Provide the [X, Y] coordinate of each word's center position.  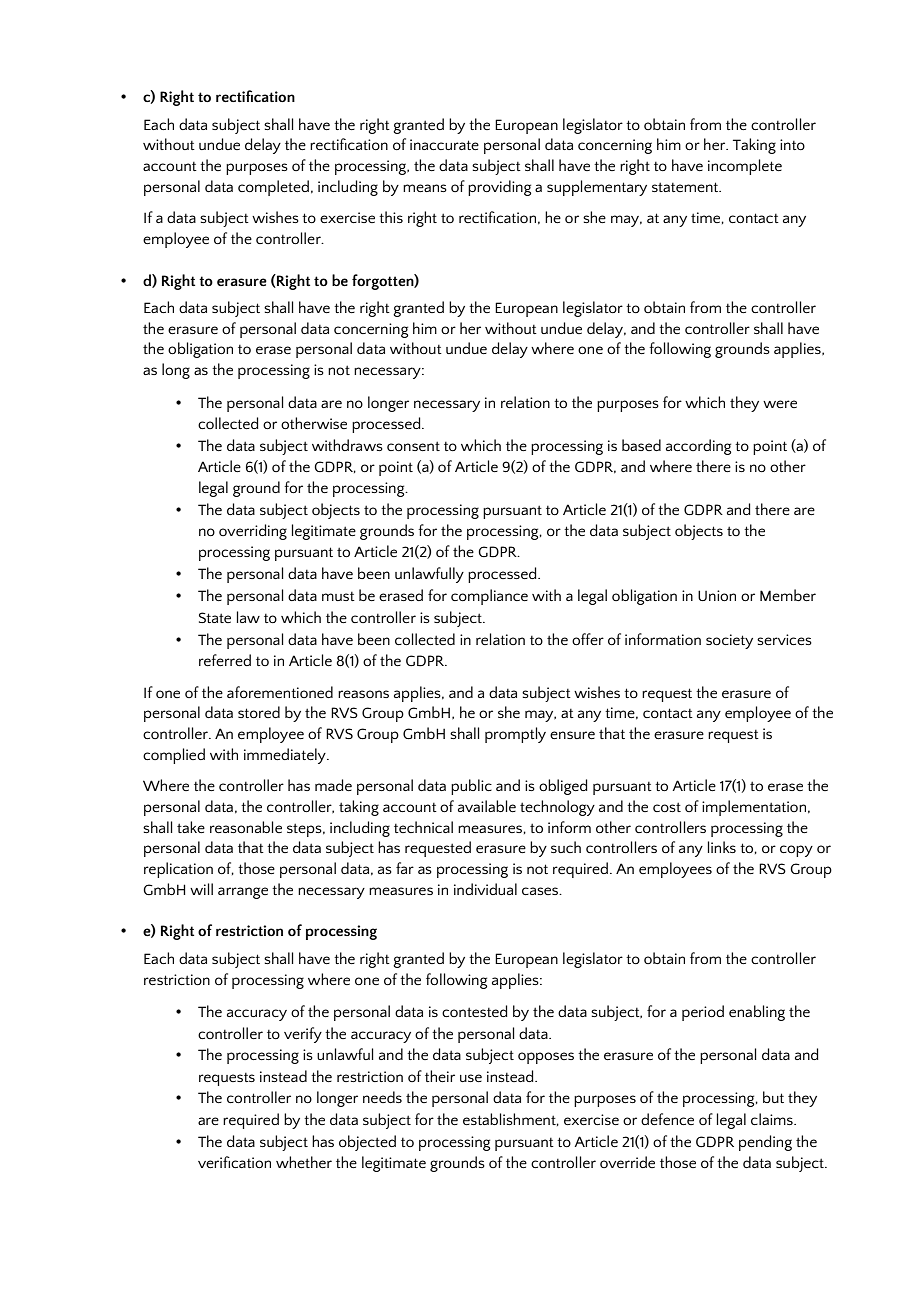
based [641, 445]
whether [304, 1162]
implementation [754, 808]
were [780, 404]
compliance [489, 597]
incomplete [745, 167]
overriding [253, 532]
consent [413, 446]
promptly [515, 735]
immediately [286, 756]
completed [273, 188]
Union [717, 595]
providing [499, 188]
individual [485, 889]
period [703, 1013]
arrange [243, 893]
